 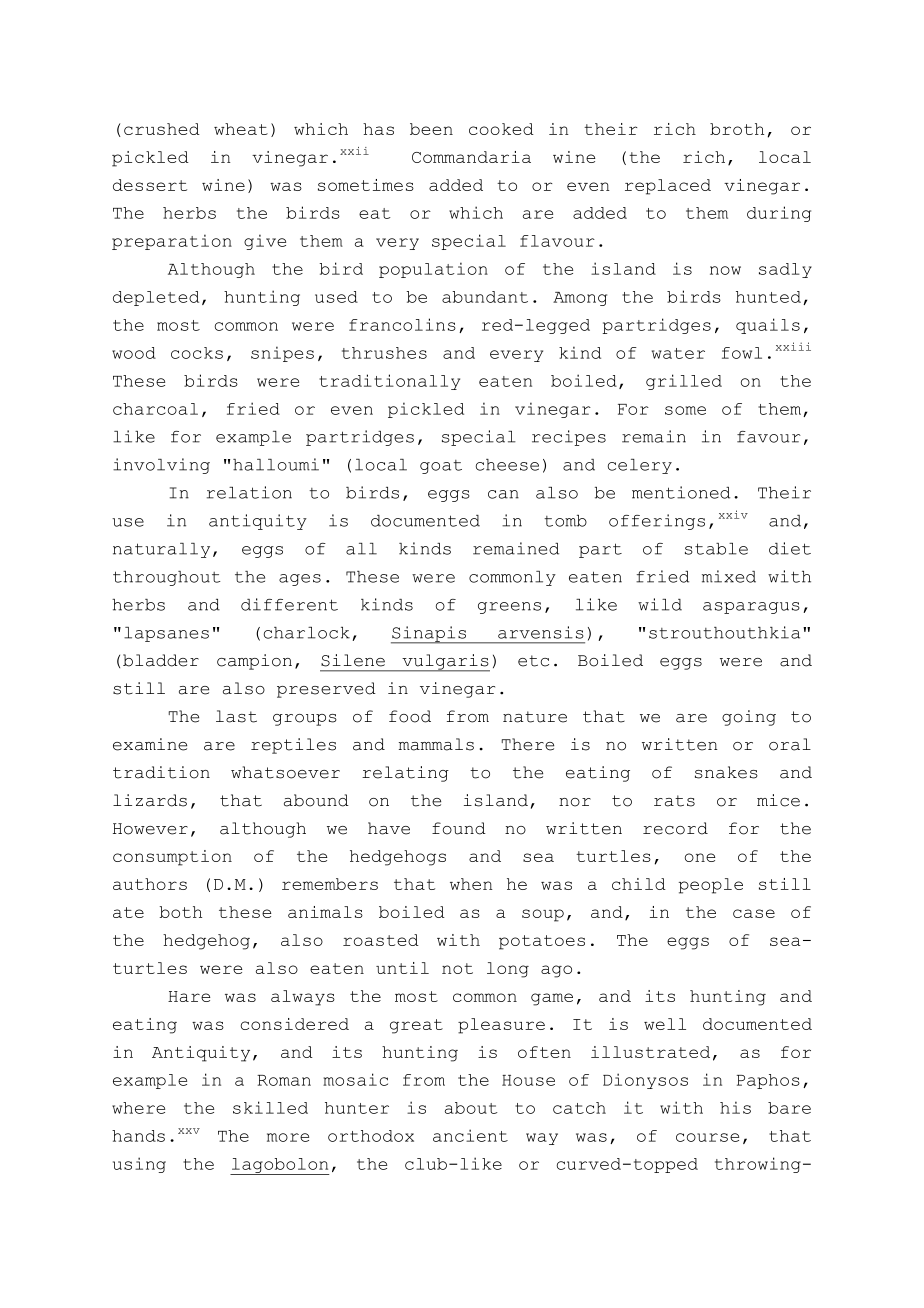 What do you see at coordinates (707, 1137) in the document?
I see `course` at bounding box center [707, 1137].
